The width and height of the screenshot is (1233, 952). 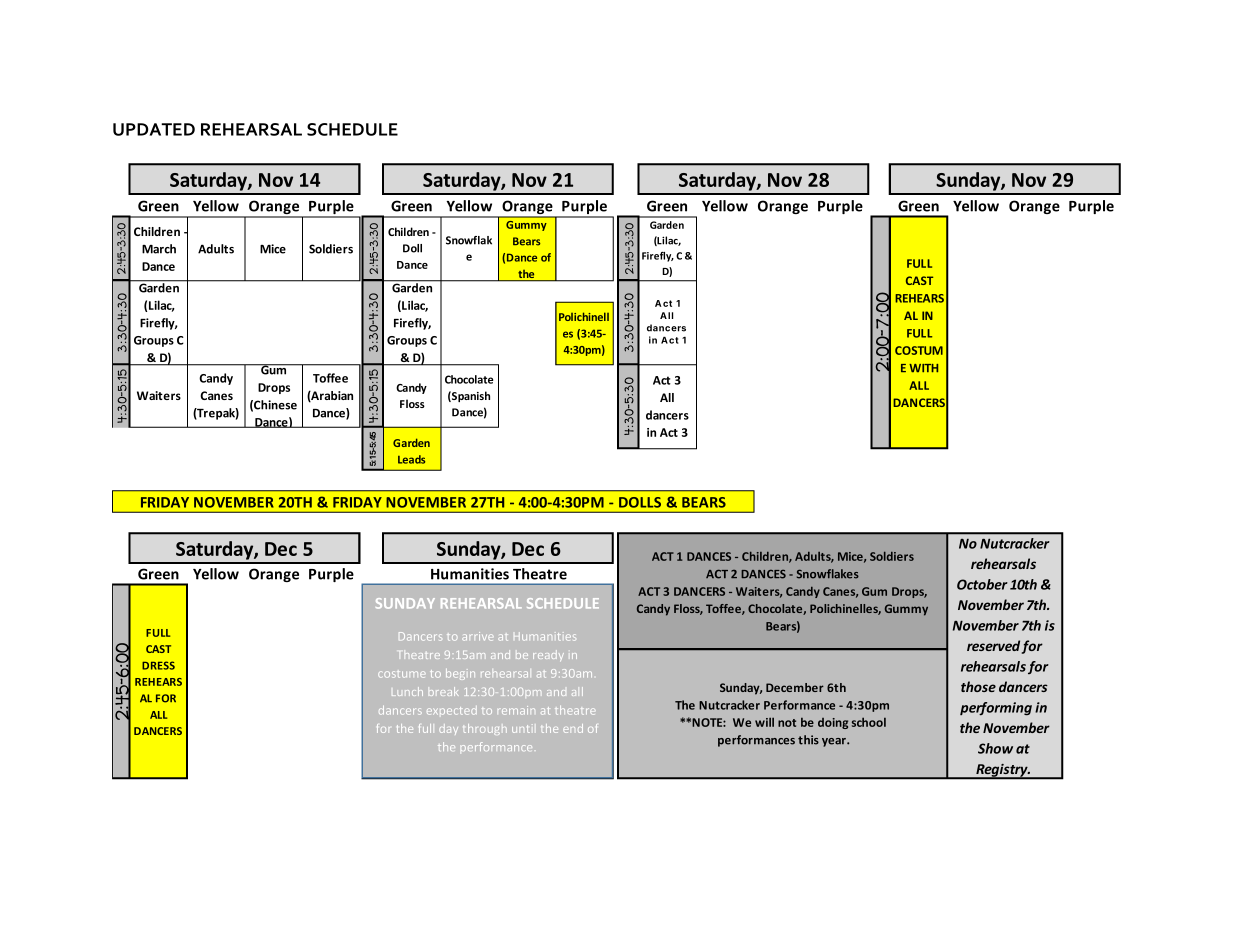 I want to click on school, so click(x=869, y=722).
